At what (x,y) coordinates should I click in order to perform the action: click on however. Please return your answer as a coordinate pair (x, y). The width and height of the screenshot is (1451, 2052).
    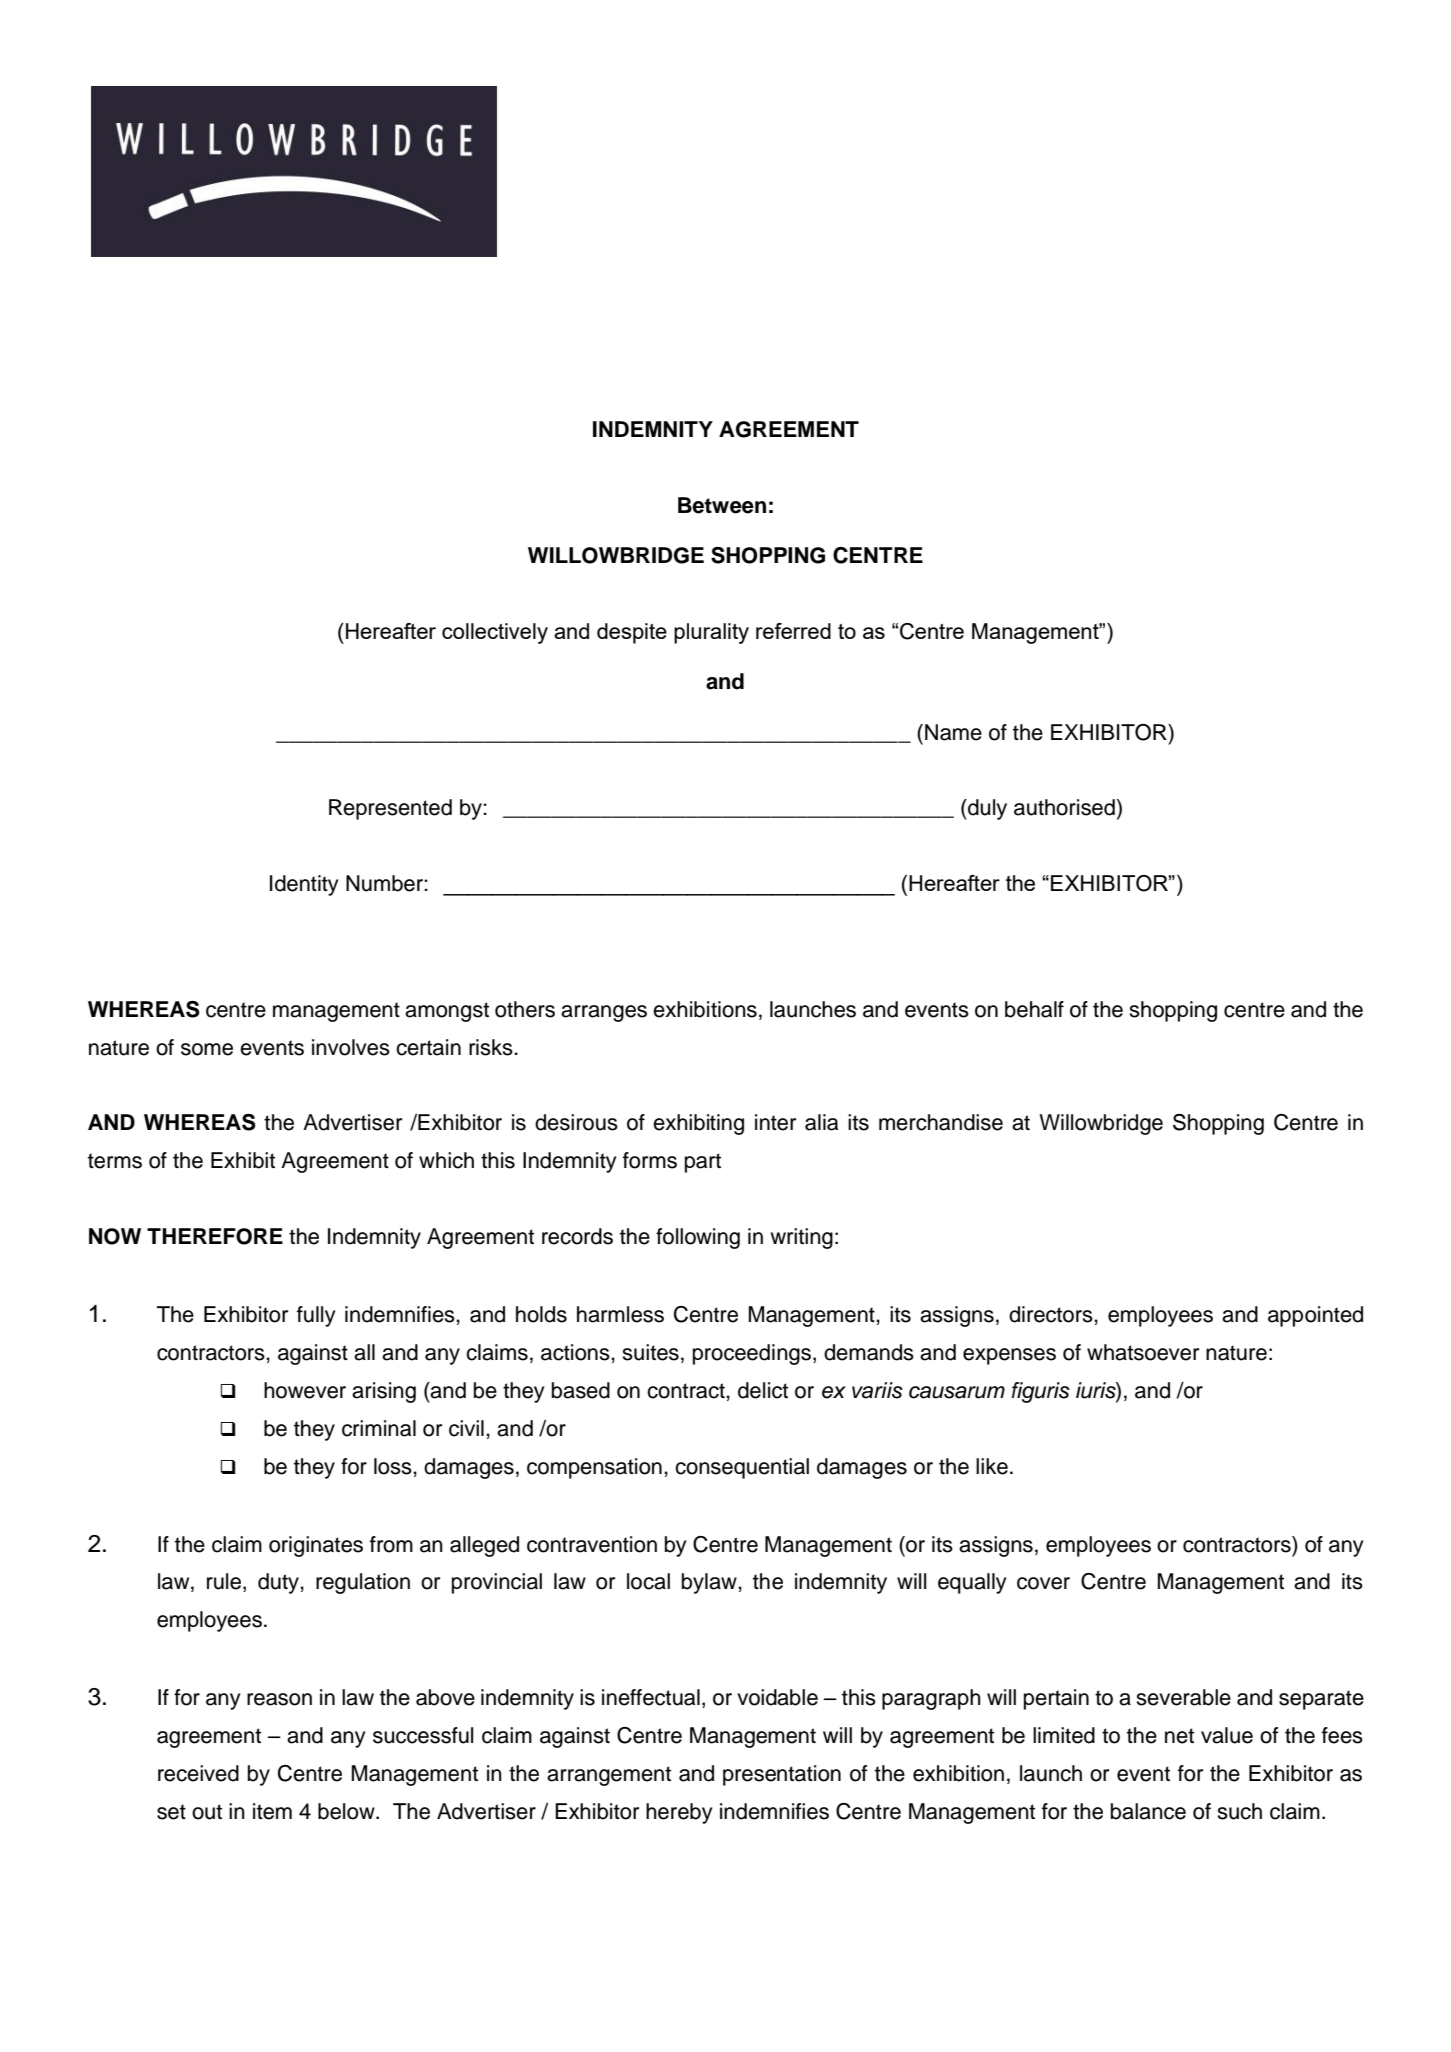
    Looking at the image, I should click on (305, 1390).
